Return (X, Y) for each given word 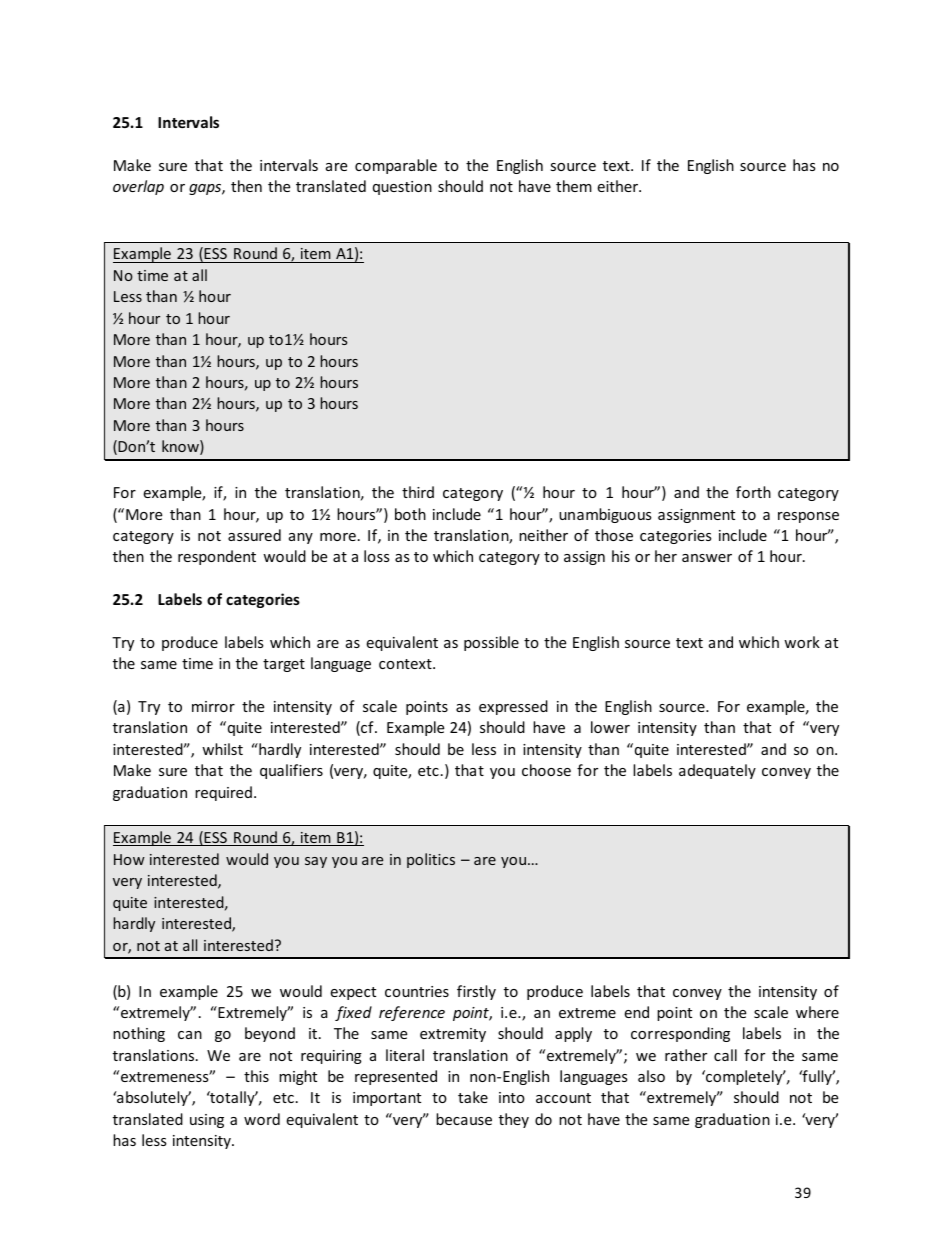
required (223, 793)
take (473, 1097)
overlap (138, 187)
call (725, 1055)
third (418, 492)
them (574, 186)
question (402, 188)
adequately (717, 771)
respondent (217, 557)
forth (753, 492)
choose (546, 770)
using (207, 1121)
